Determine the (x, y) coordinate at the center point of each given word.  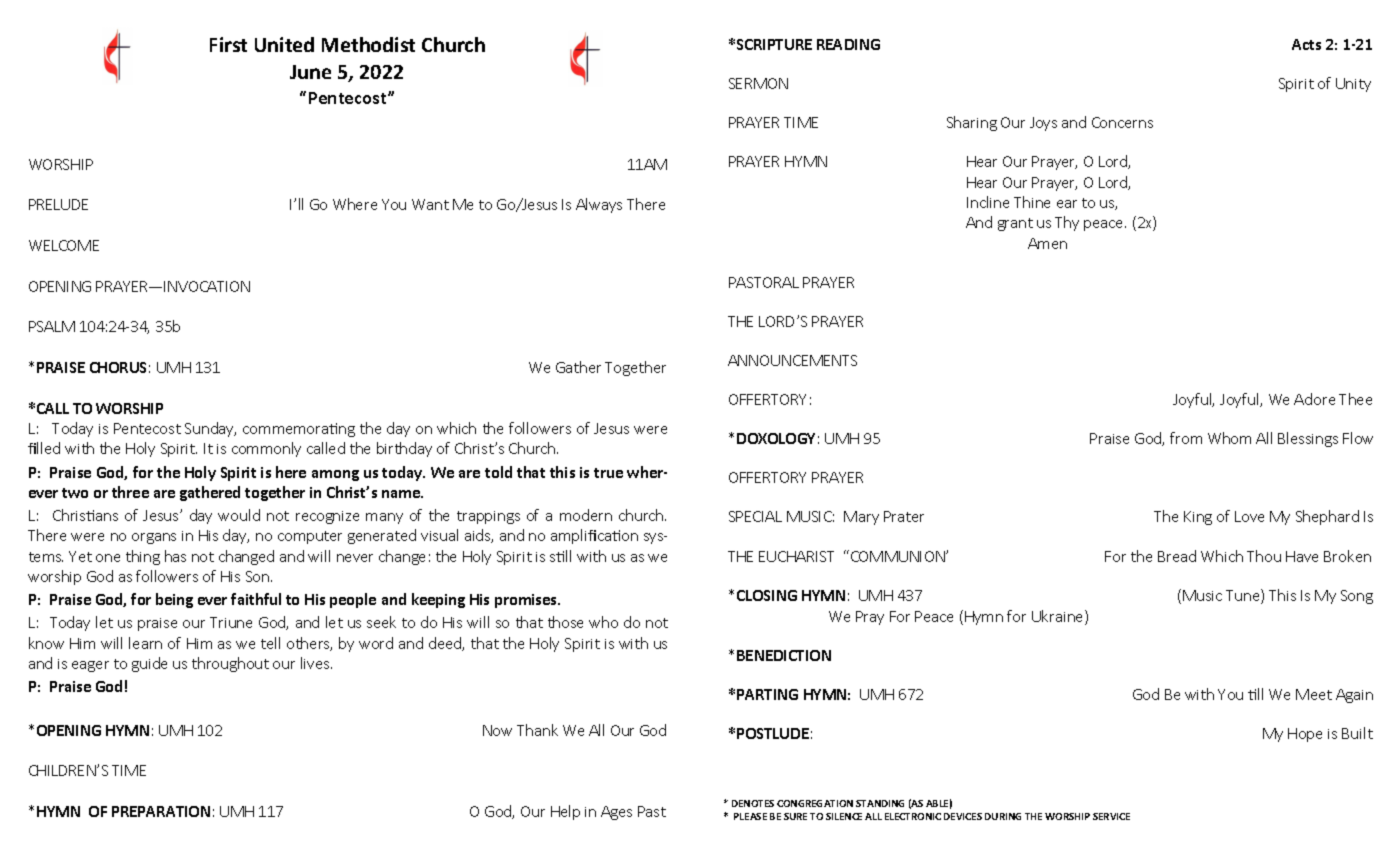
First (228, 44)
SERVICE (1111, 816)
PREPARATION (161, 811)
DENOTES (753, 803)
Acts (1306, 44)
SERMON (758, 83)
